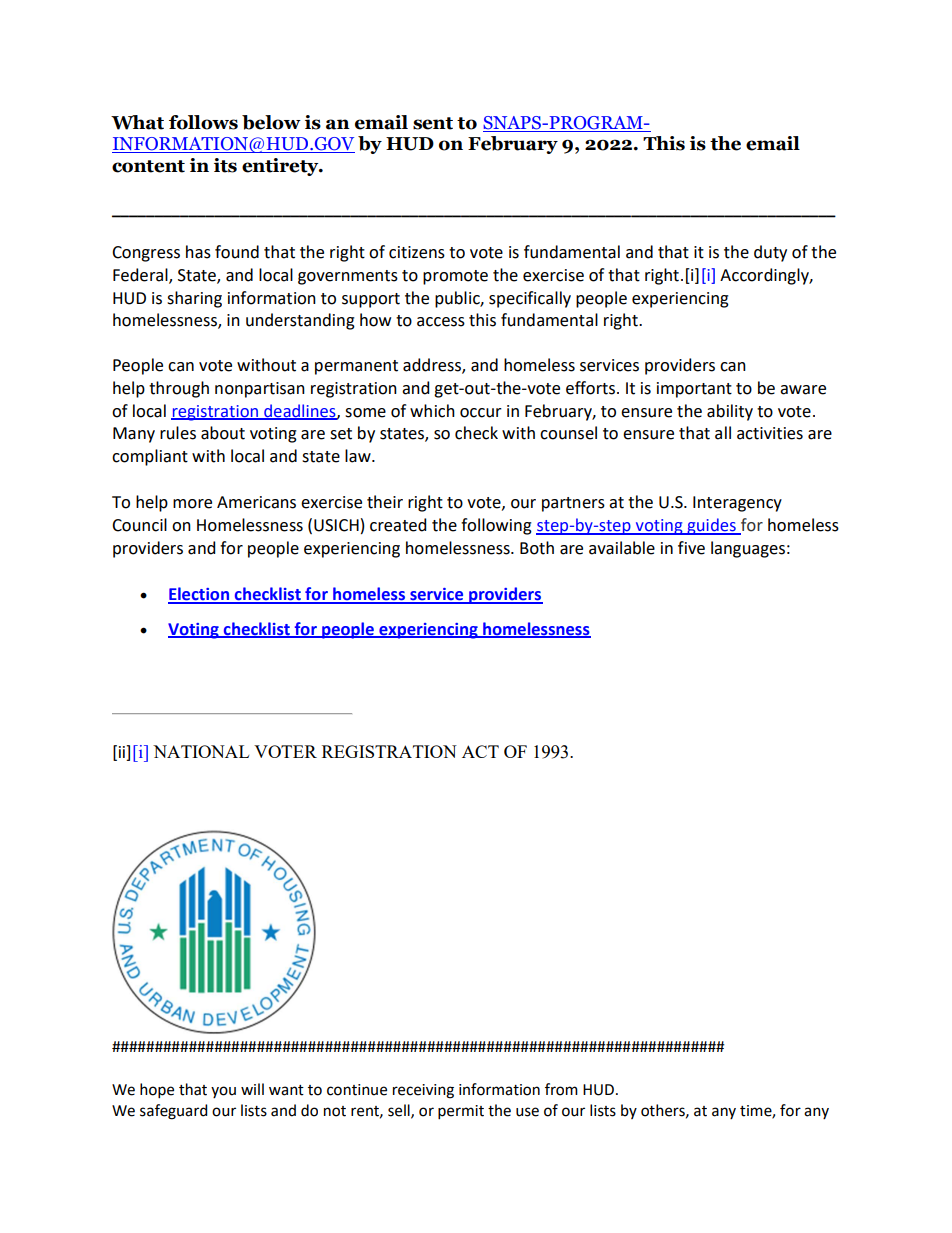 Image resolution: width=952 pixels, height=1233 pixels. Describe the element at coordinates (461, 1112) in the screenshot. I see `permit` at that location.
